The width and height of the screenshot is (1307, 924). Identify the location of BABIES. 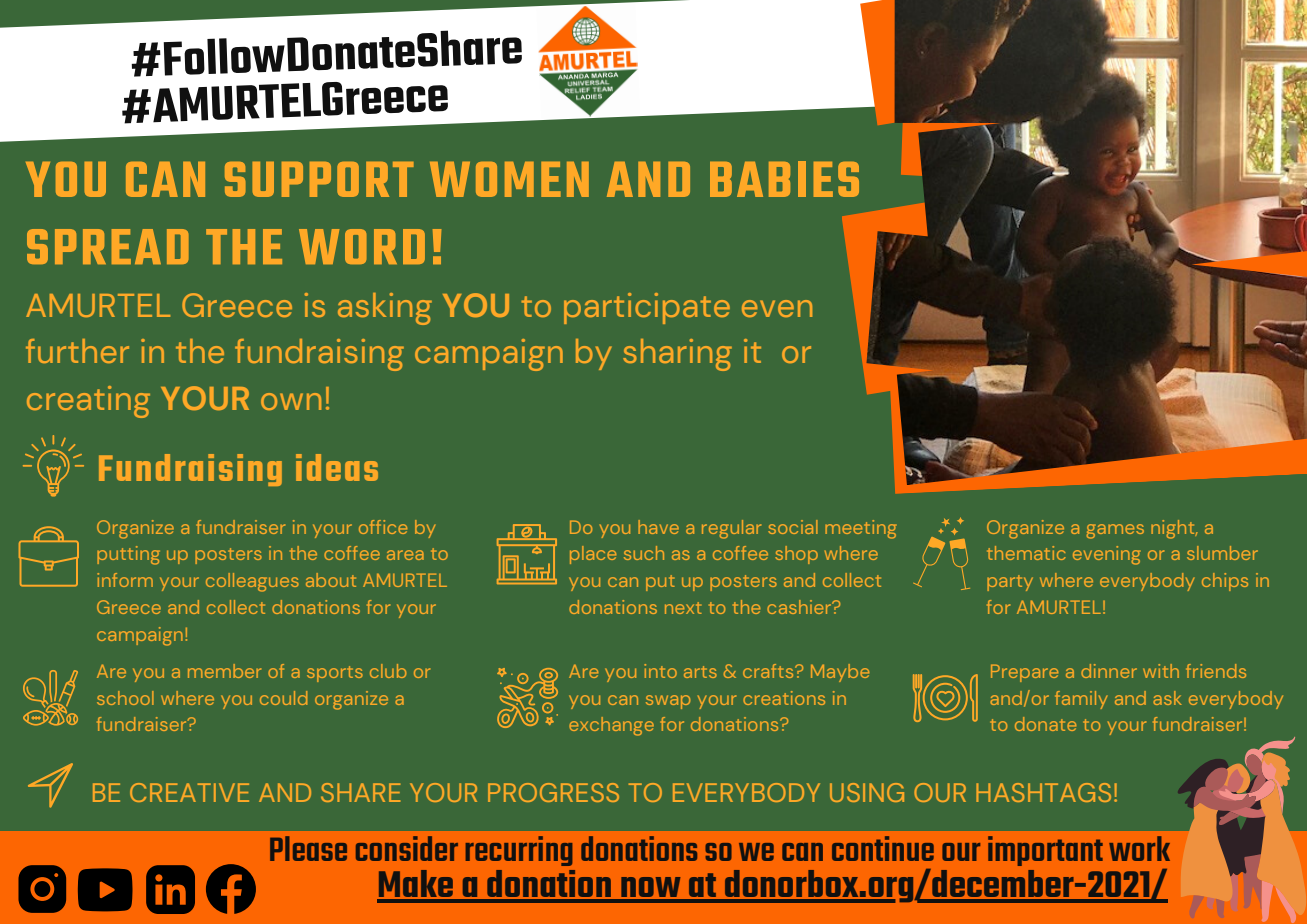
(784, 179).
